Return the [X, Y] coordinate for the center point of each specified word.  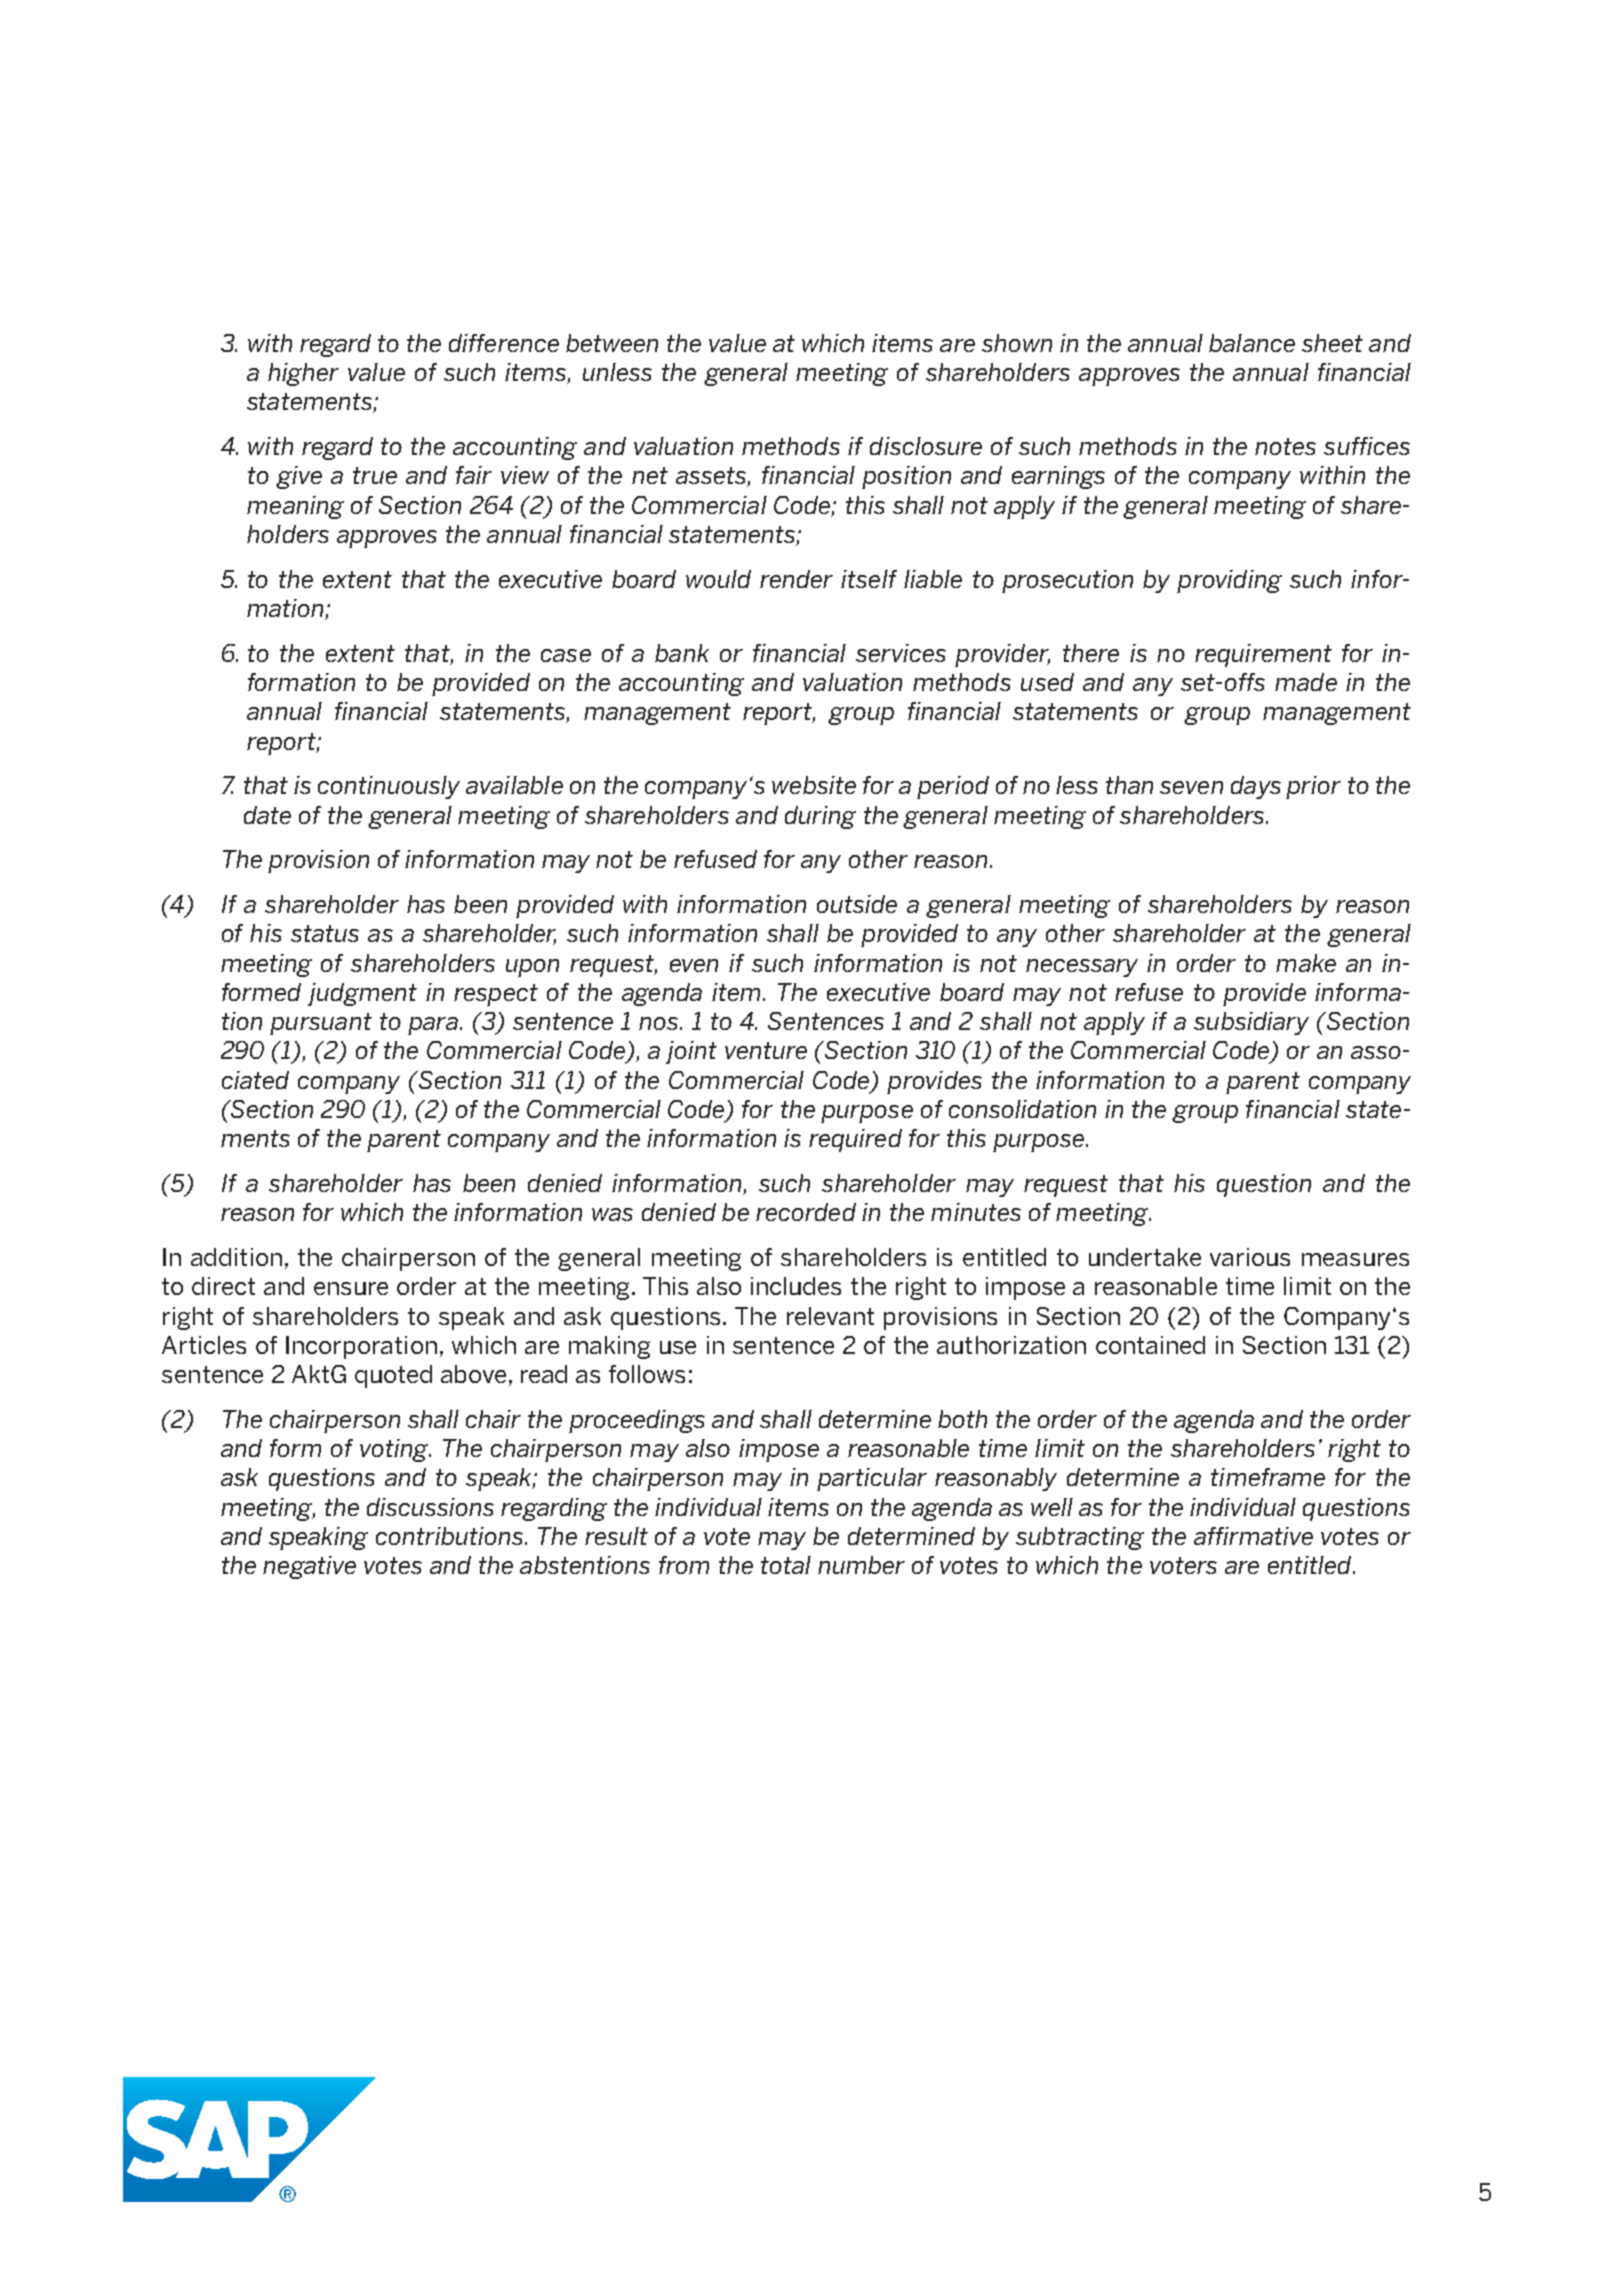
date [267, 815]
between [612, 343]
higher [303, 374]
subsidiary [1251, 1023]
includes [796, 1286]
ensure [351, 1288]
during [820, 817]
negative [309, 1567]
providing [1229, 581]
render [796, 579]
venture [766, 1050]
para [433, 1026]
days [1256, 787]
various [1250, 1257]
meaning [295, 507]
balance [1252, 343]
